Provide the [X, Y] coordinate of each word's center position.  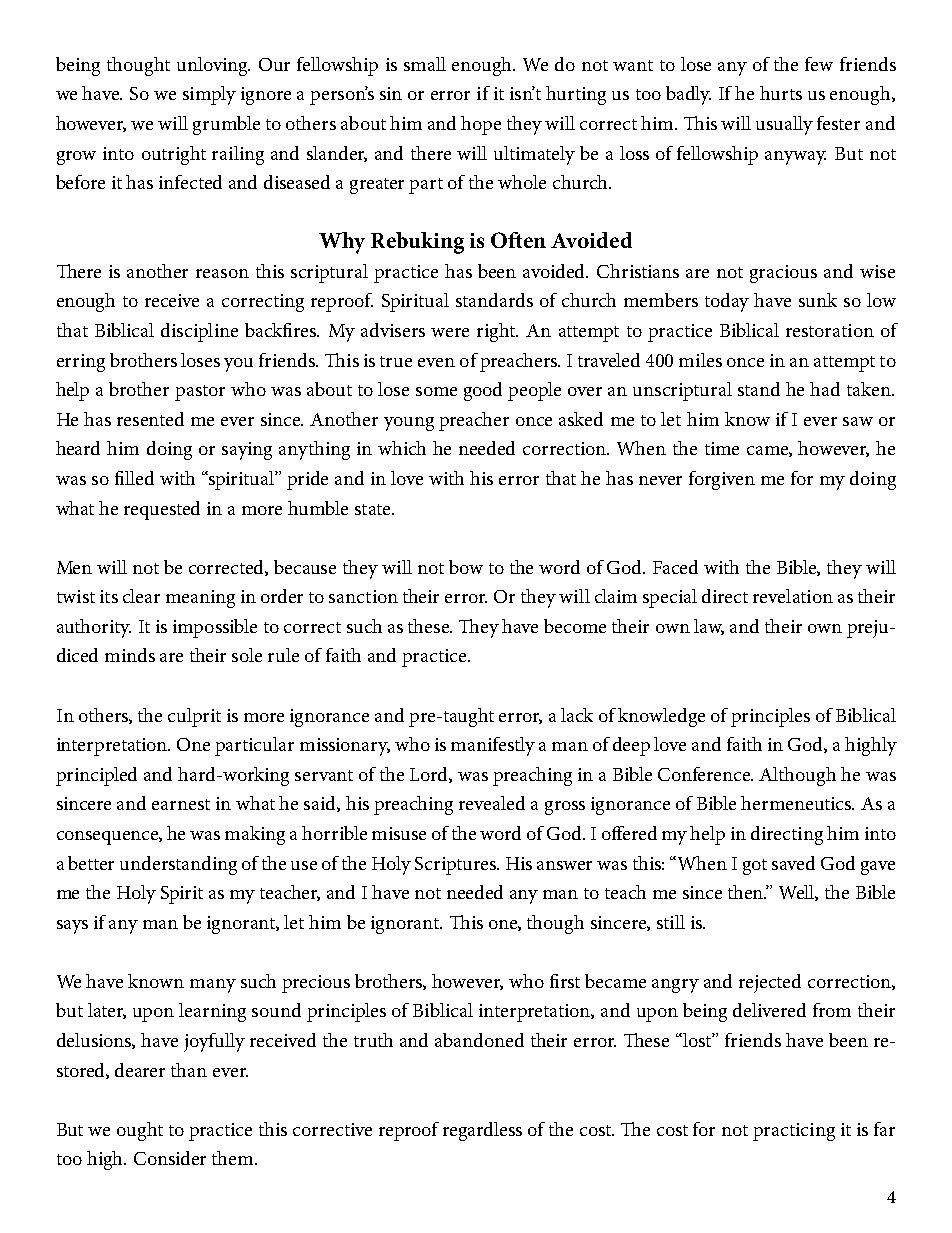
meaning [200, 599]
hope [481, 125]
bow [466, 567]
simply [209, 95]
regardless [482, 1131]
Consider [170, 1158]
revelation [793, 596]
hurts [781, 93]
